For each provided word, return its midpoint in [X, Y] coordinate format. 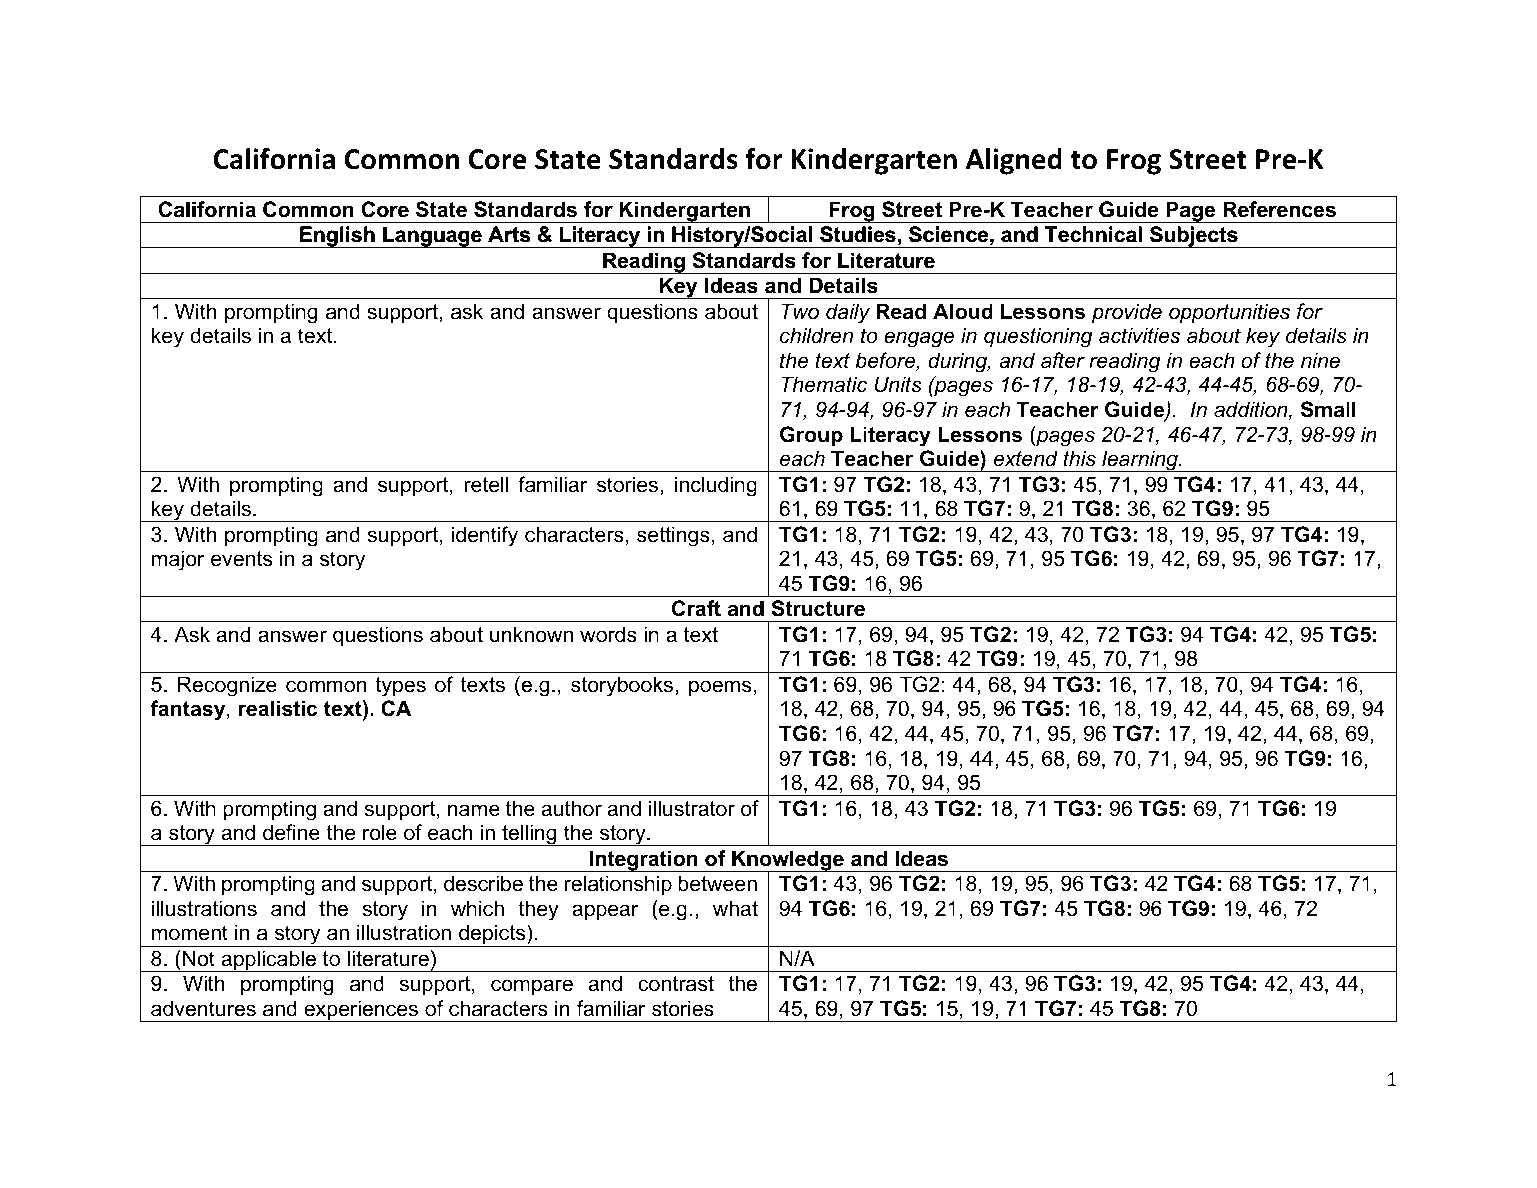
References [1279, 209]
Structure [818, 608]
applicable [269, 961]
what [735, 908]
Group [811, 436]
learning [1140, 461]
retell [486, 484]
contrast [676, 984]
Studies [858, 234]
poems [720, 688]
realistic [278, 708]
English [337, 237]
